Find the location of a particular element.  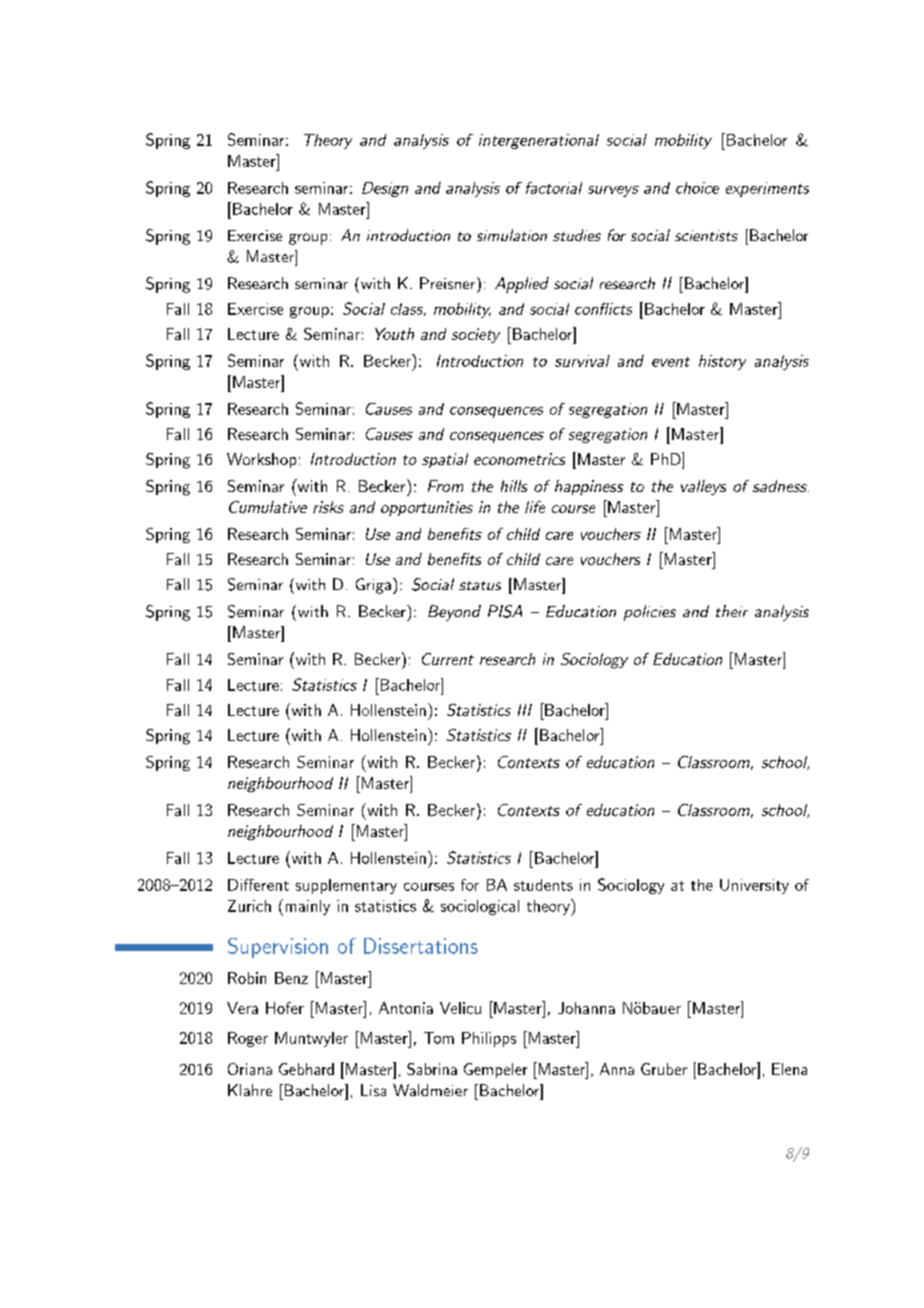

Tom is located at coordinates (439, 1038).
